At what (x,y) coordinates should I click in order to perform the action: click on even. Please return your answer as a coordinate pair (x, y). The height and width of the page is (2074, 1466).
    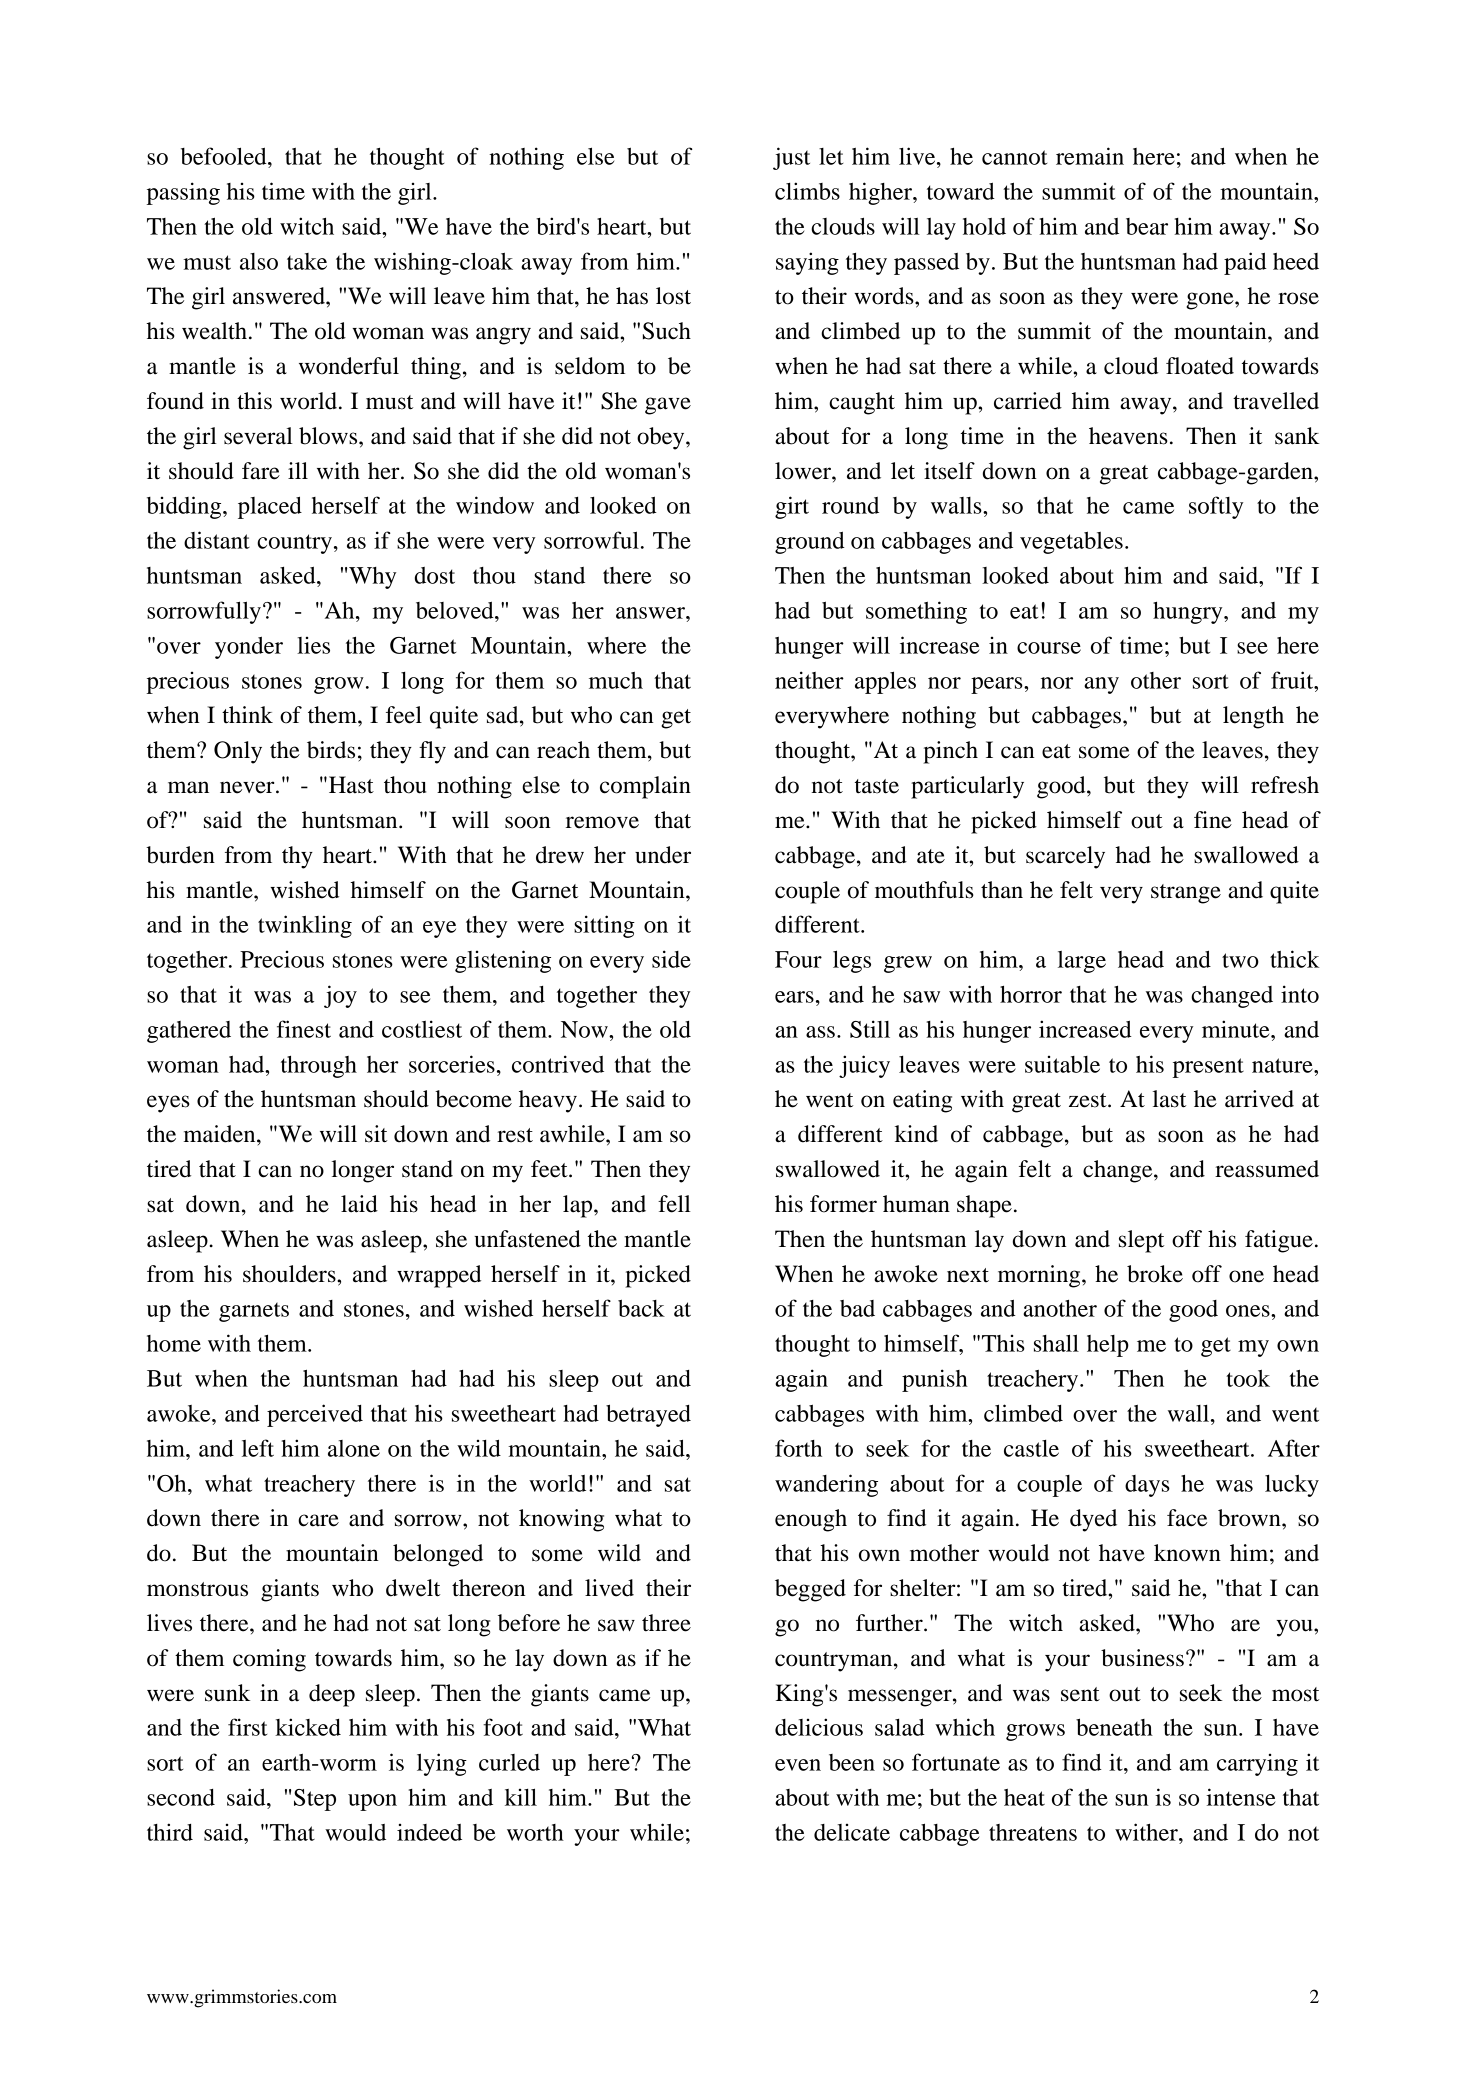
    Looking at the image, I should click on (798, 1765).
